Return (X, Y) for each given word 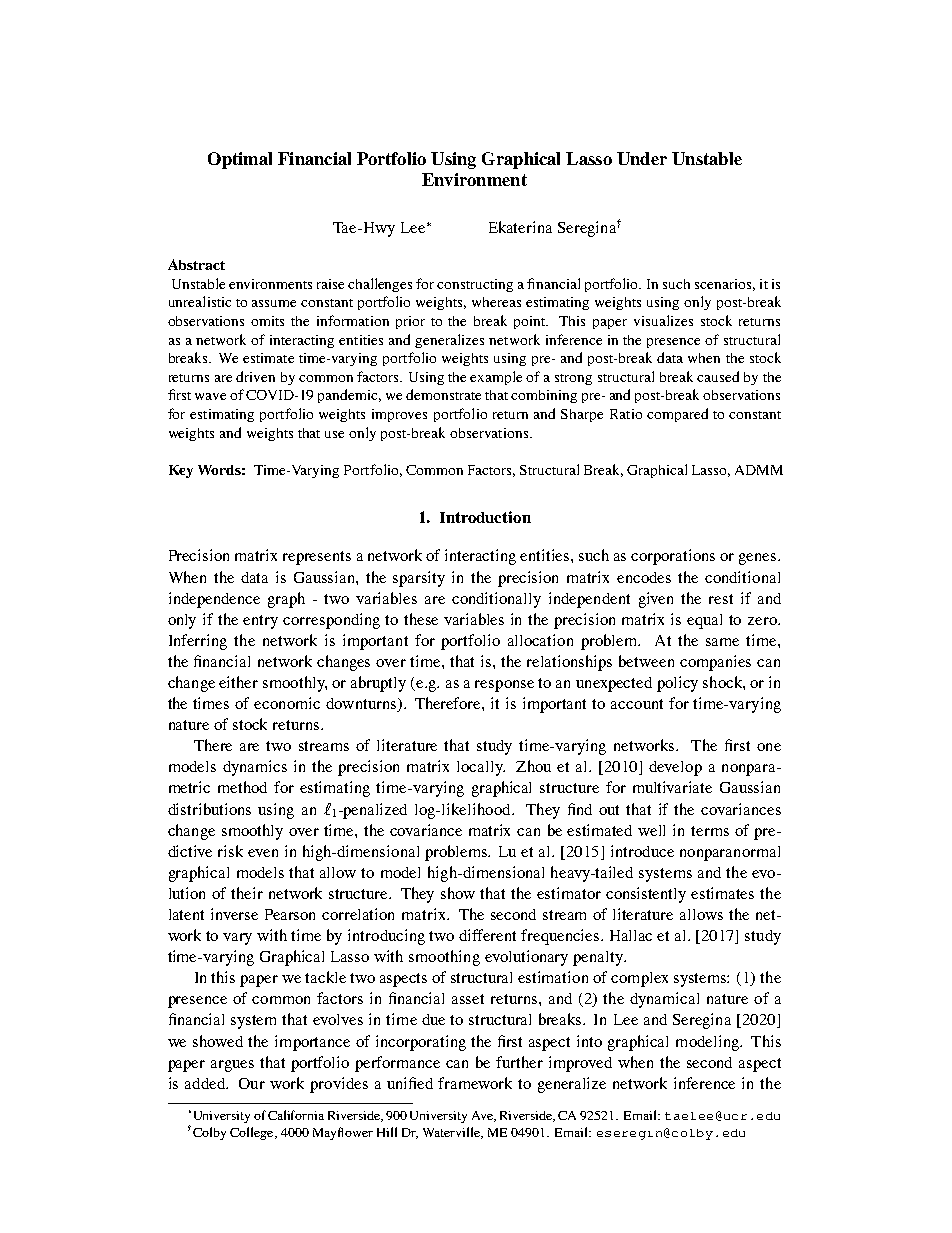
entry (260, 622)
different (487, 935)
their (247, 893)
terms (710, 831)
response (504, 686)
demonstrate (443, 394)
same (722, 642)
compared (677, 415)
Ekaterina (520, 227)
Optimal (240, 160)
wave (210, 396)
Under (642, 158)
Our (252, 1083)
